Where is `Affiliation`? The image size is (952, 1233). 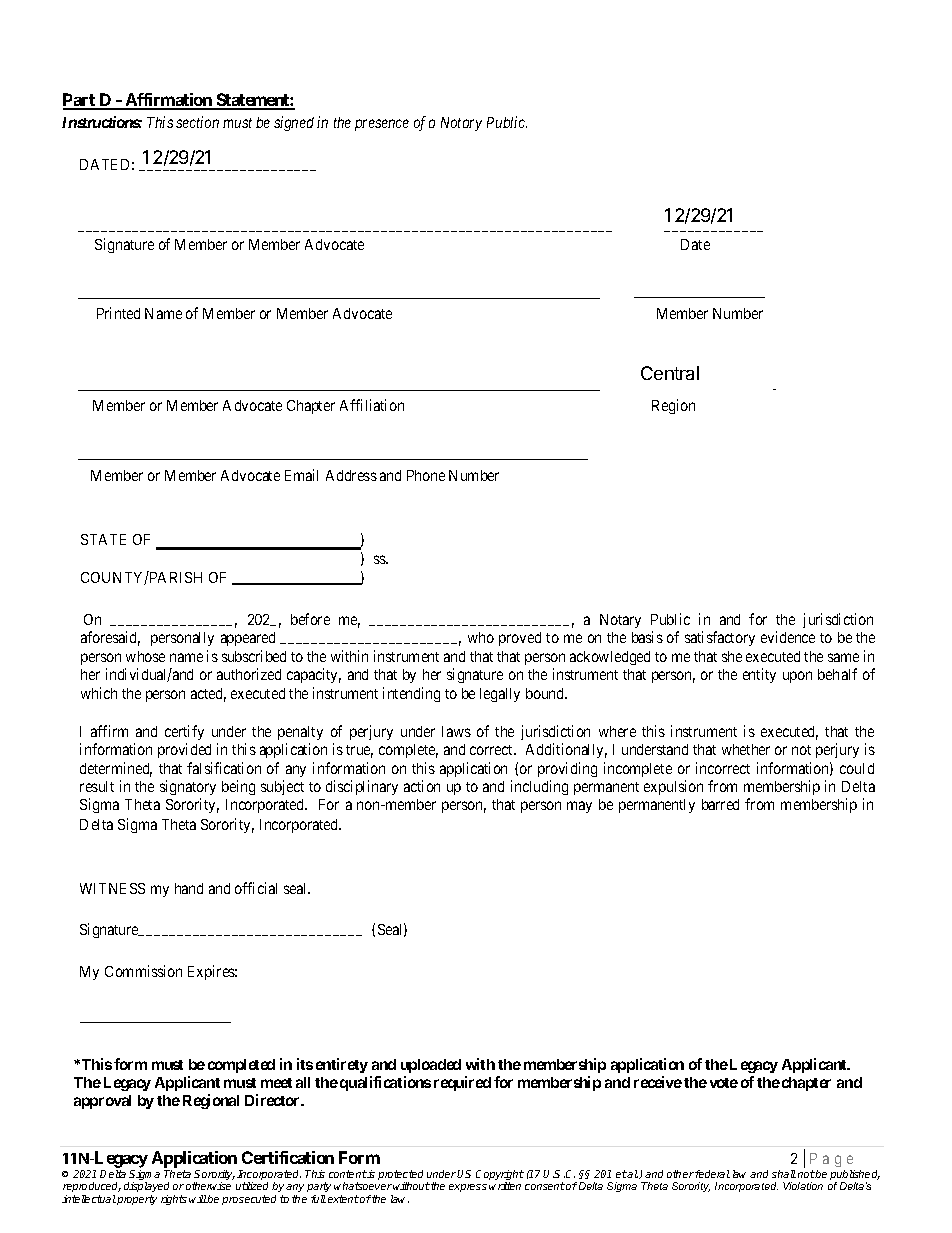
Affiliation is located at coordinates (372, 405).
